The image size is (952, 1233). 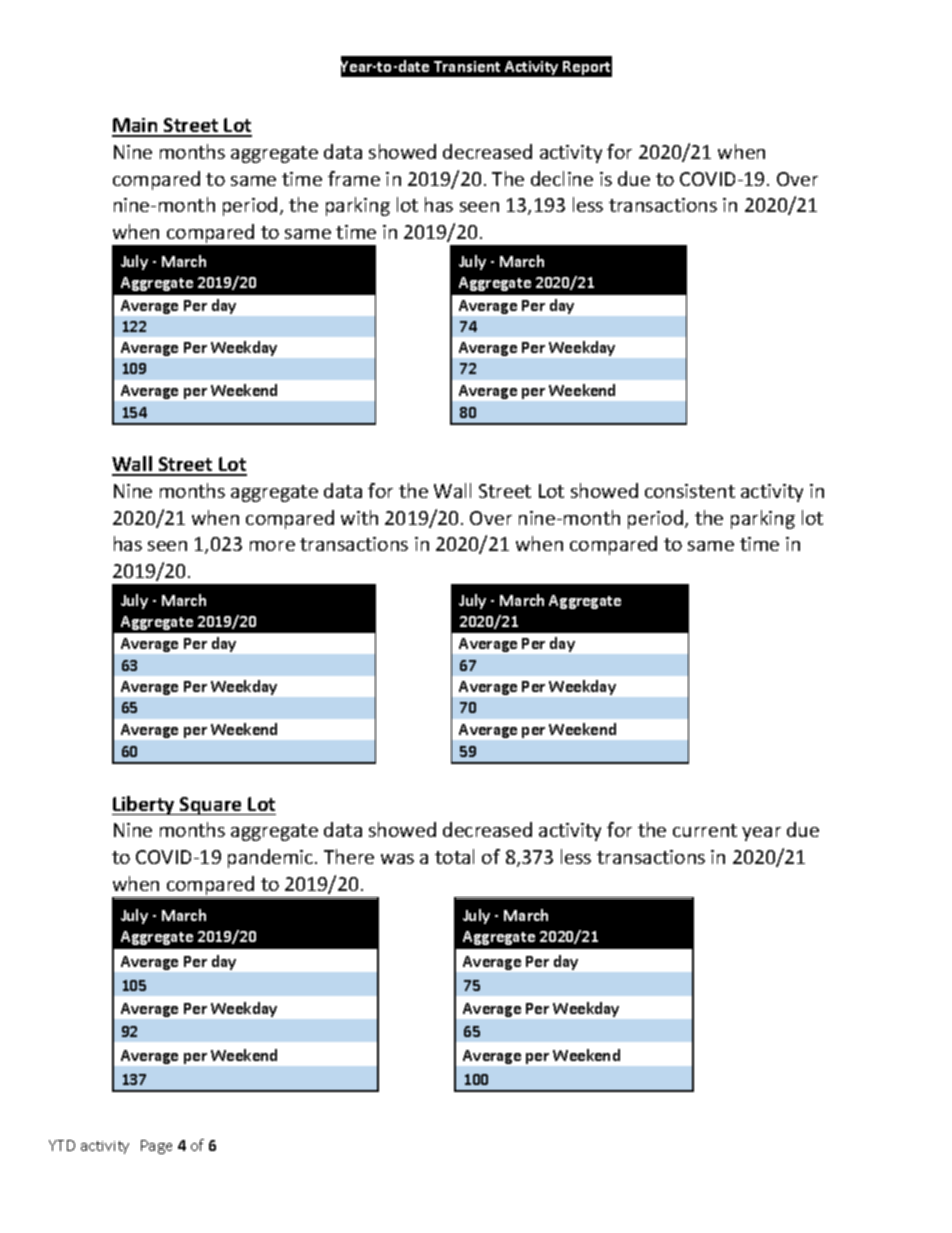 I want to click on Main, so click(x=136, y=127).
